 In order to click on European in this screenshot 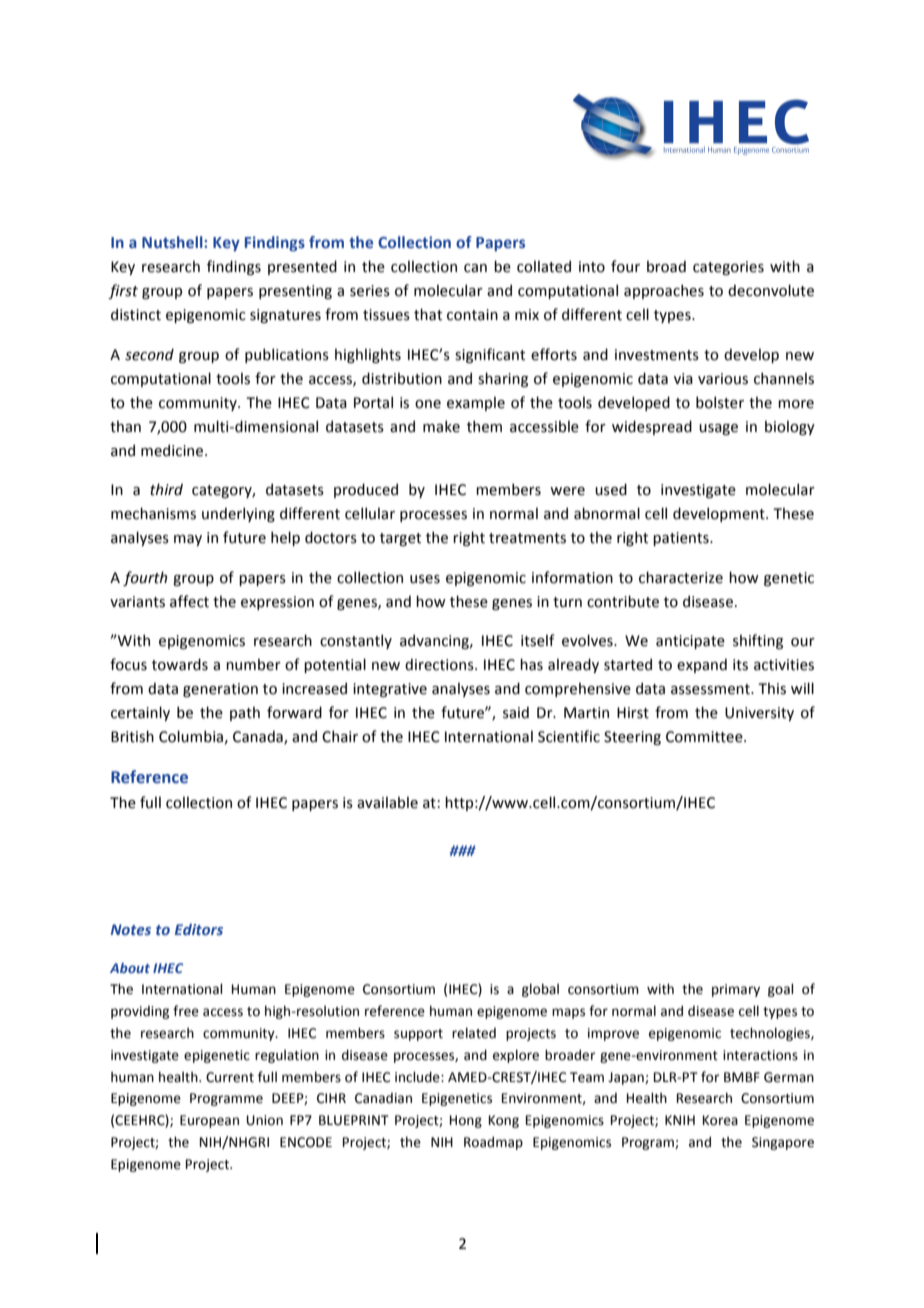, I will do `click(209, 1121)`.
